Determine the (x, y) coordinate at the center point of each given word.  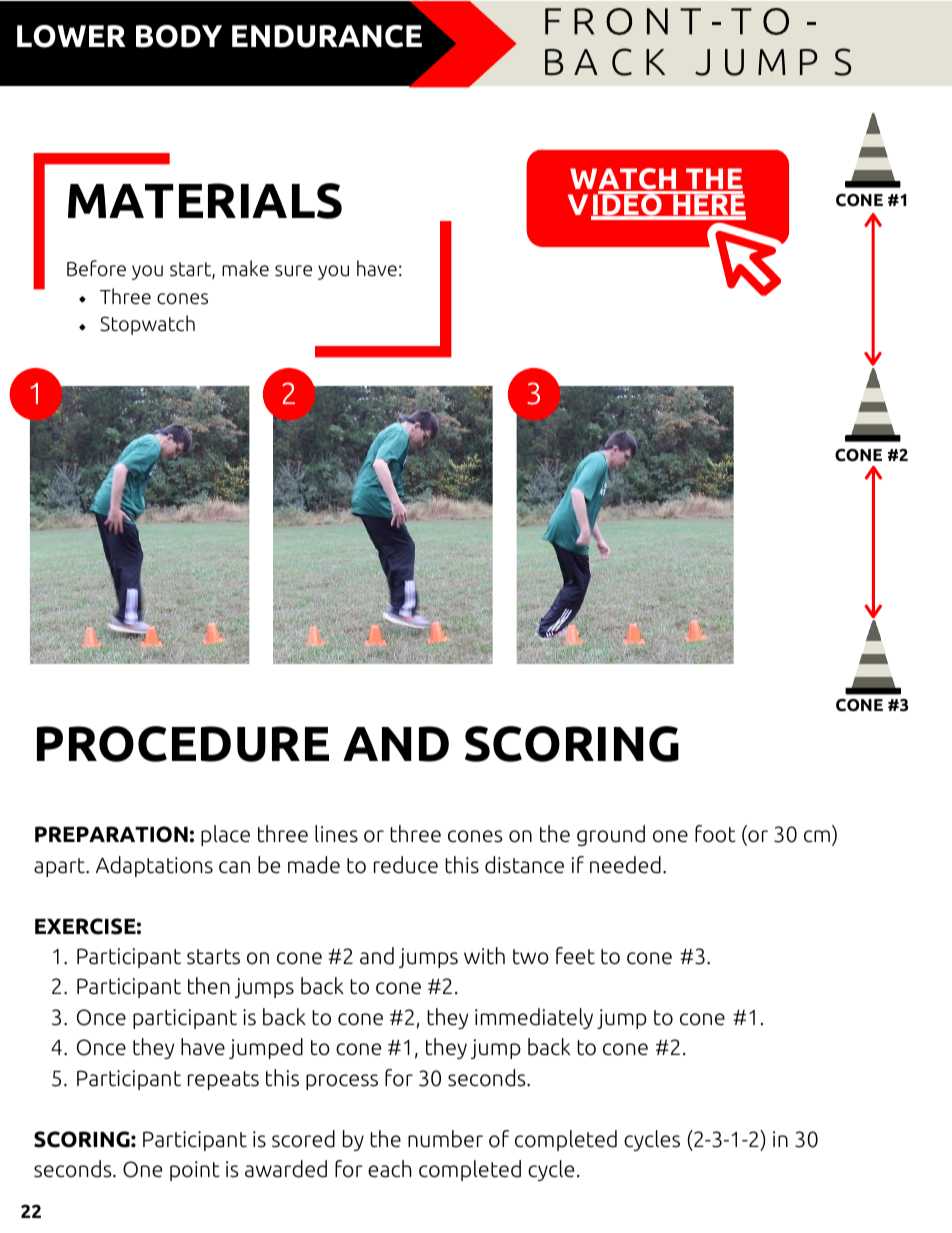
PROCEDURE (183, 744)
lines (336, 834)
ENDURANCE (327, 36)
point (195, 1171)
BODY (179, 36)
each (389, 1169)
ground (611, 835)
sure (293, 271)
